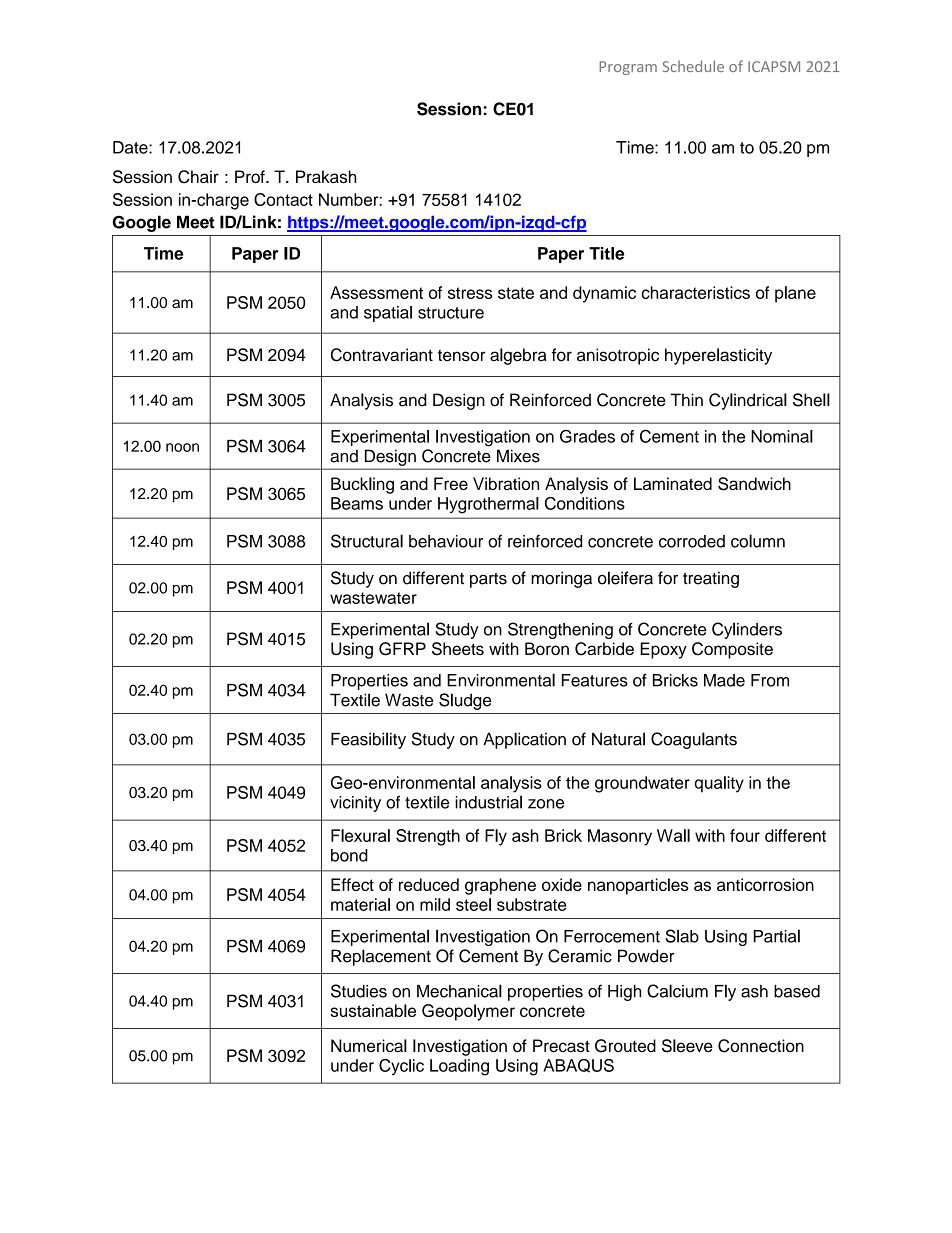 The height and width of the screenshot is (1233, 952). Describe the element at coordinates (461, 355) in the screenshot. I see `tensor` at that location.
